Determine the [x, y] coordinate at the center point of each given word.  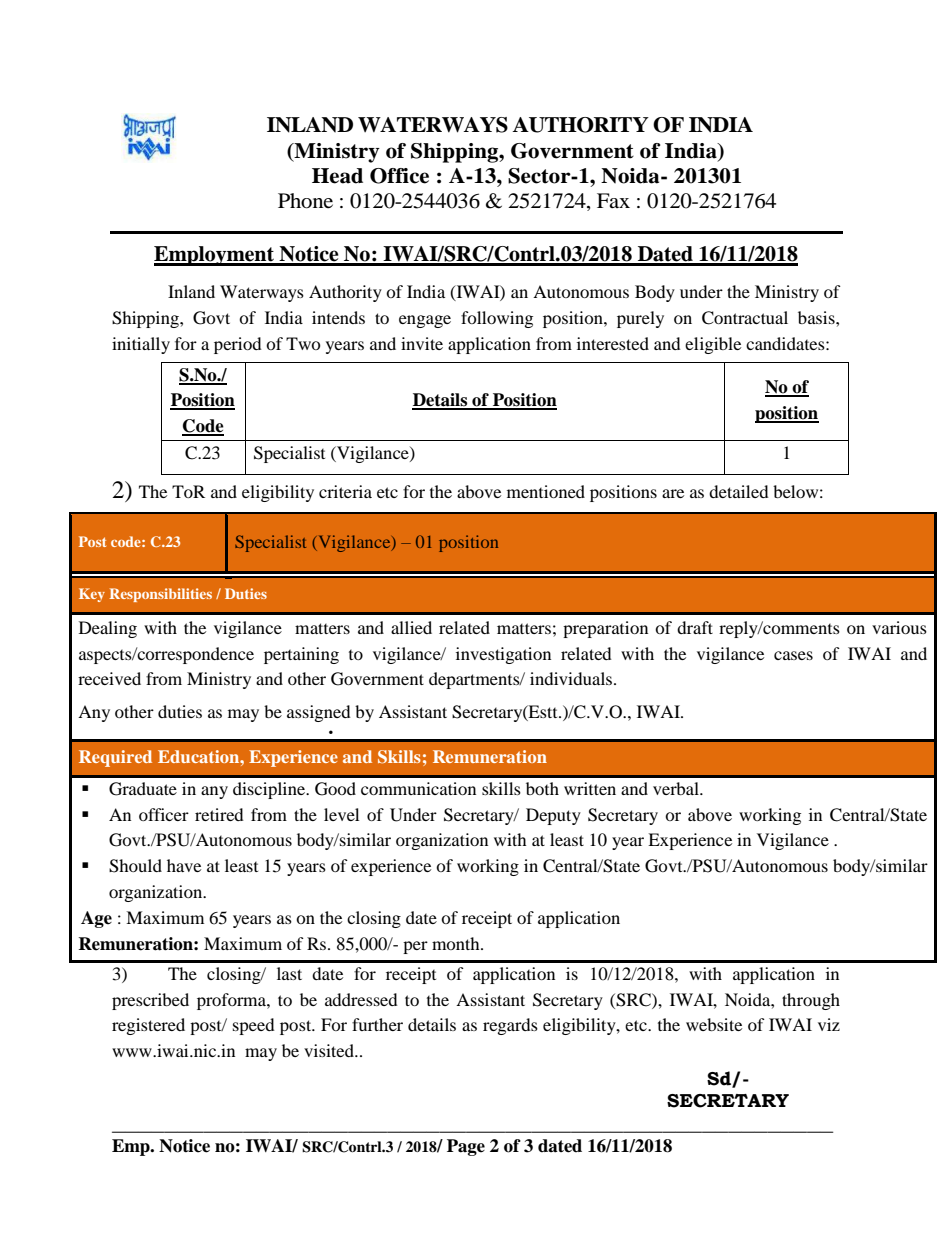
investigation [503, 655]
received [109, 678]
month [457, 943]
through [811, 1001]
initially [141, 345]
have [184, 865]
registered [148, 1026]
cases [793, 655]
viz [829, 1024]
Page [466, 1147]
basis [817, 317]
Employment [215, 256]
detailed [739, 491]
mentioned [546, 491]
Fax [613, 200]
